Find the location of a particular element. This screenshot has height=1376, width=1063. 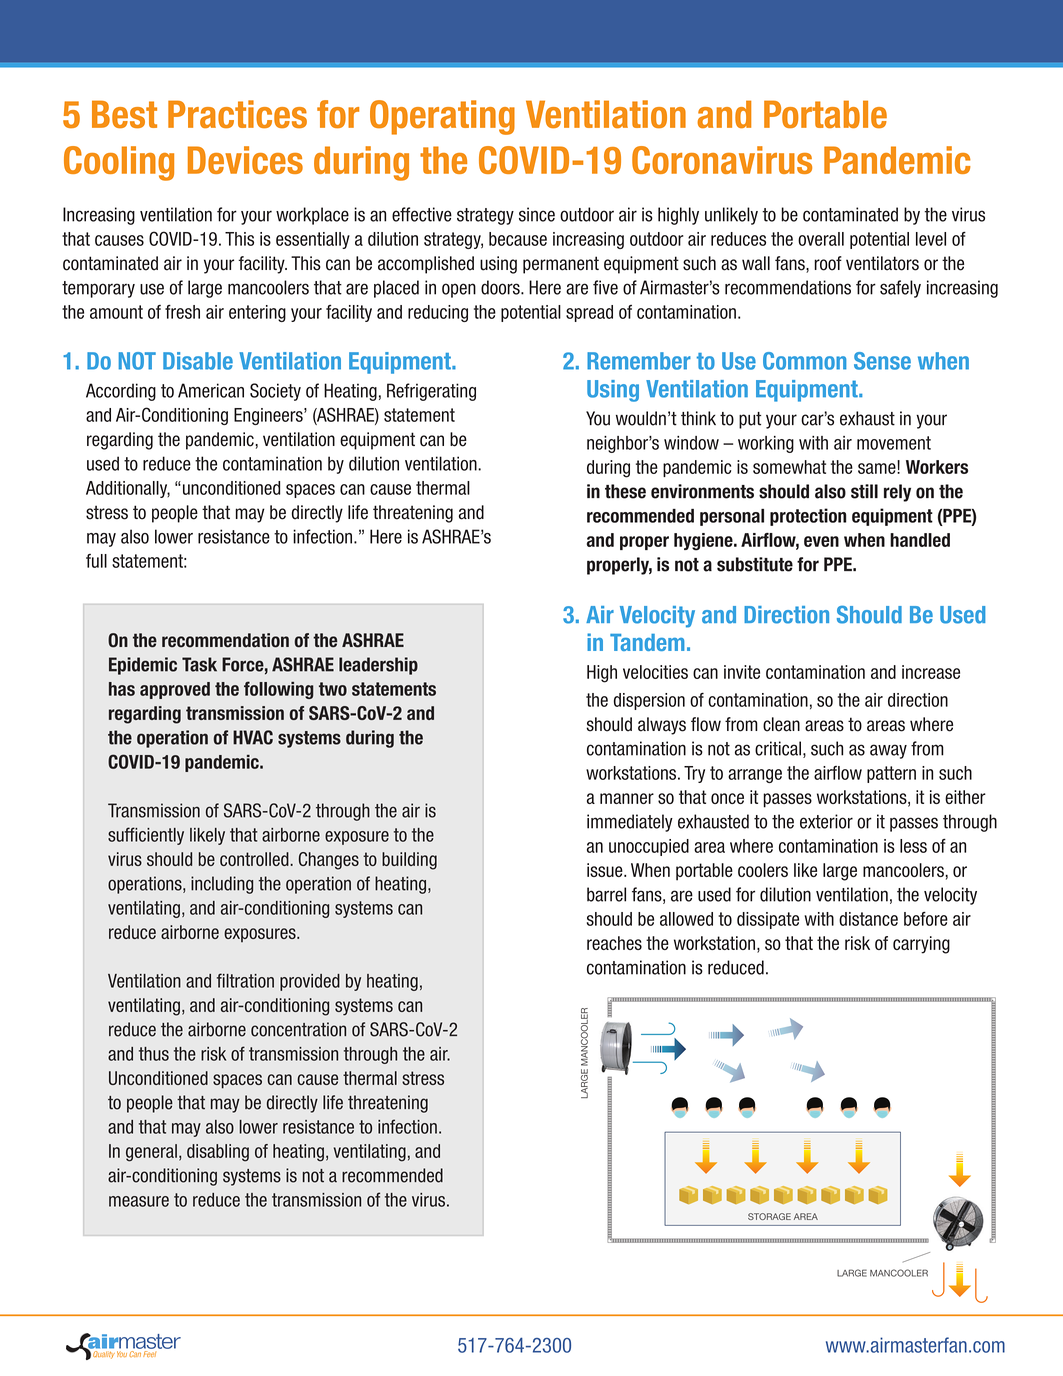

full is located at coordinates (96, 561).
